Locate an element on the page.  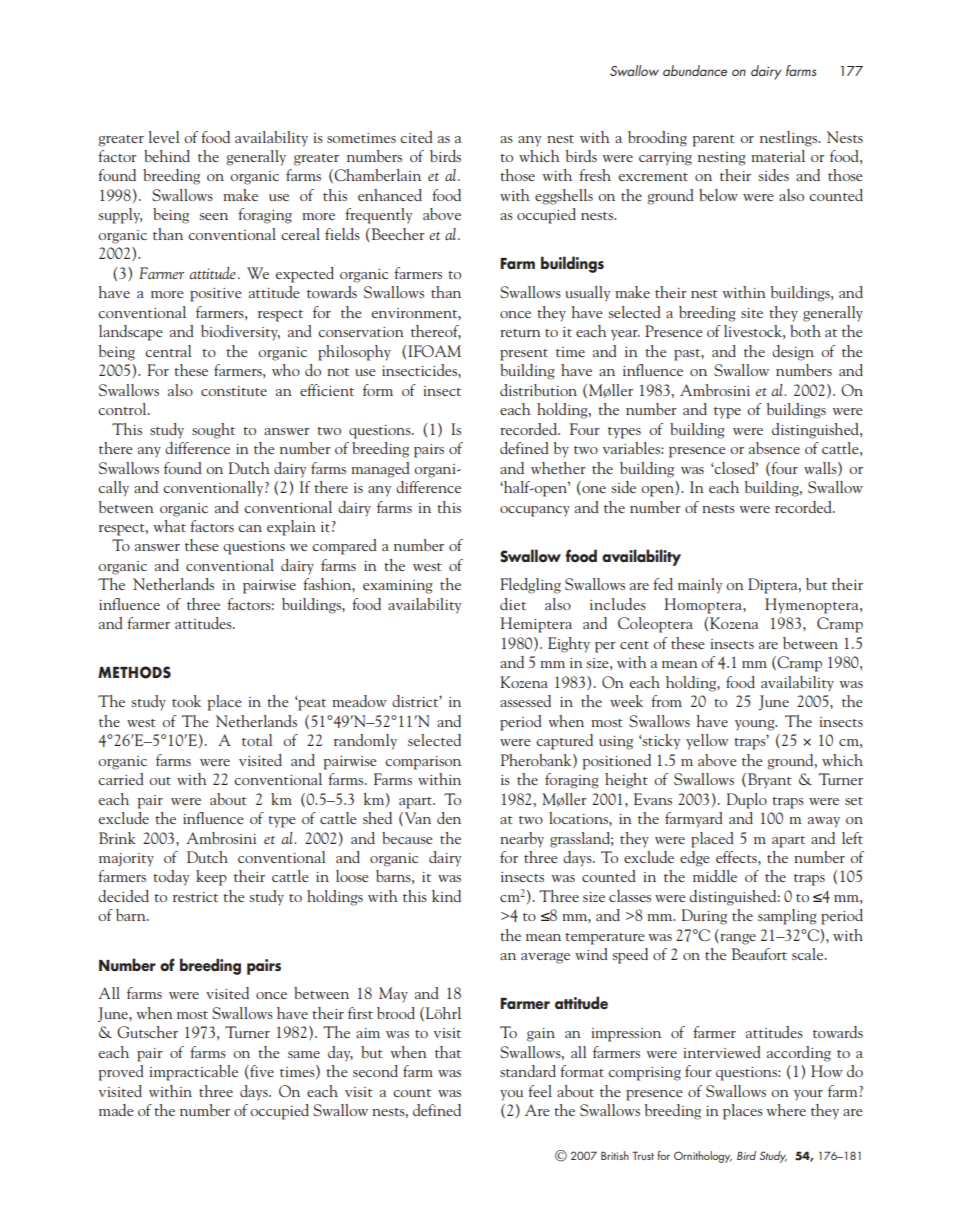
material is located at coordinates (778, 156).
